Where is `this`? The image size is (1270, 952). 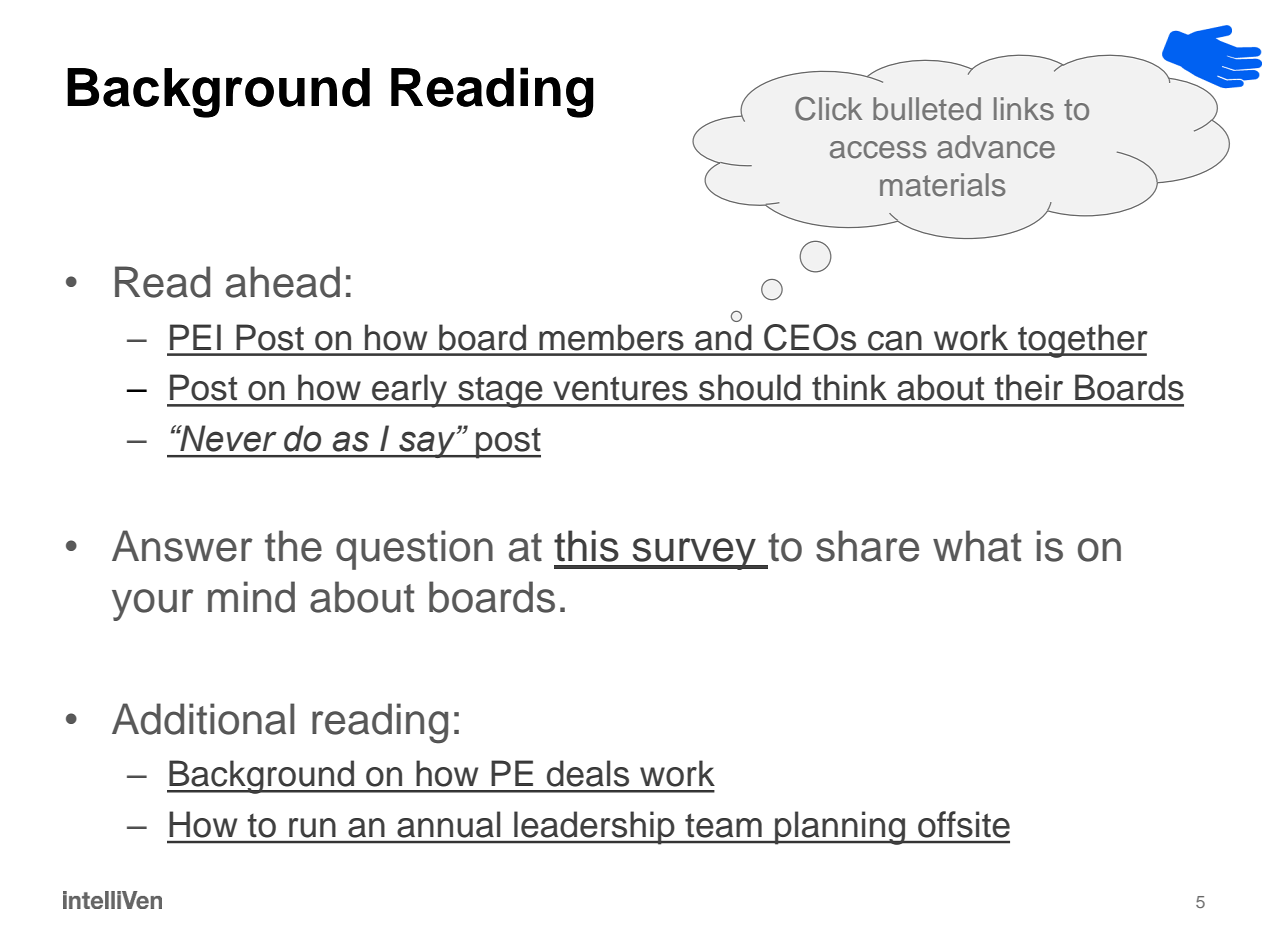
this is located at coordinates (586, 546).
